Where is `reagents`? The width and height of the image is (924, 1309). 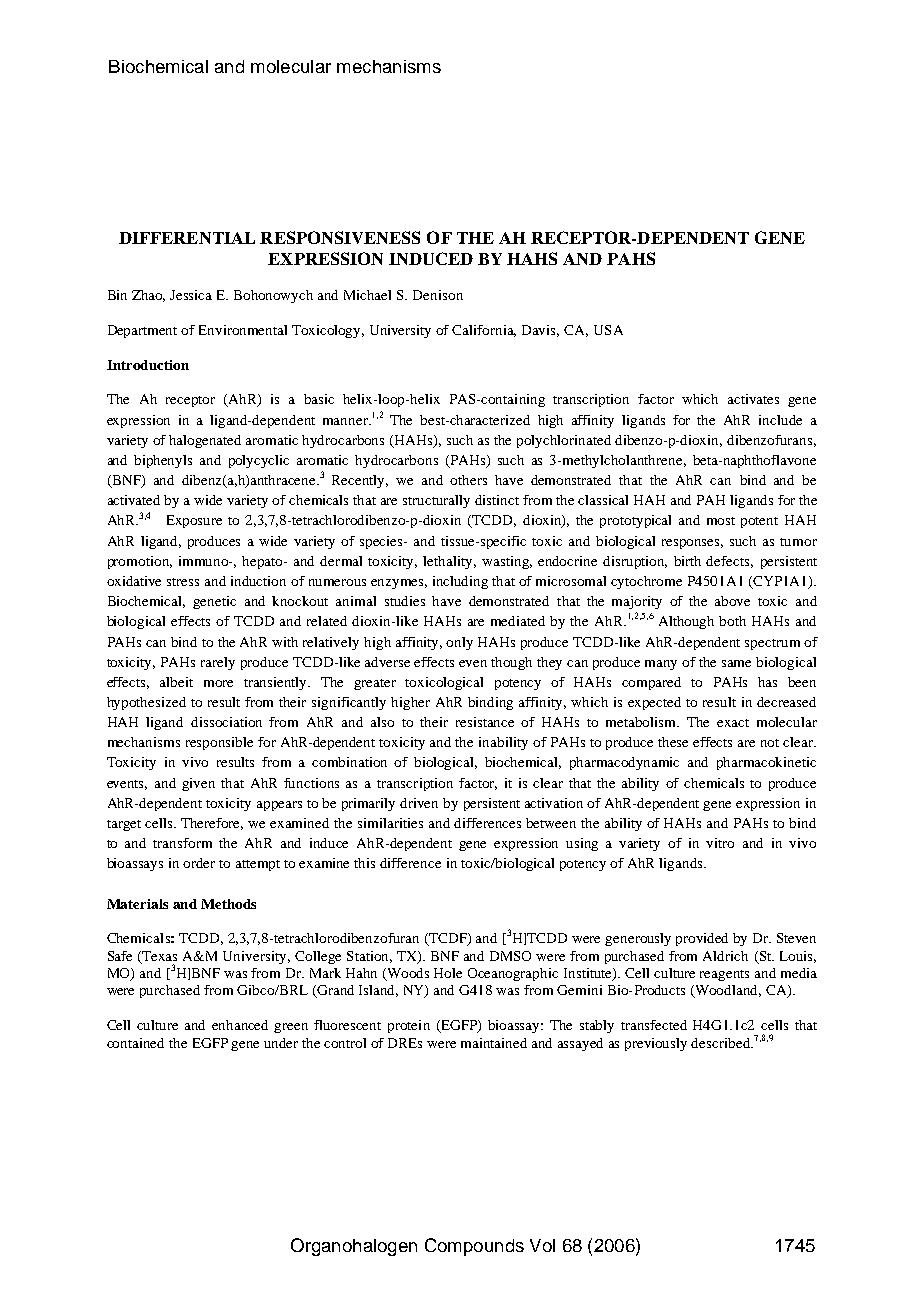
reagents is located at coordinates (724, 975).
